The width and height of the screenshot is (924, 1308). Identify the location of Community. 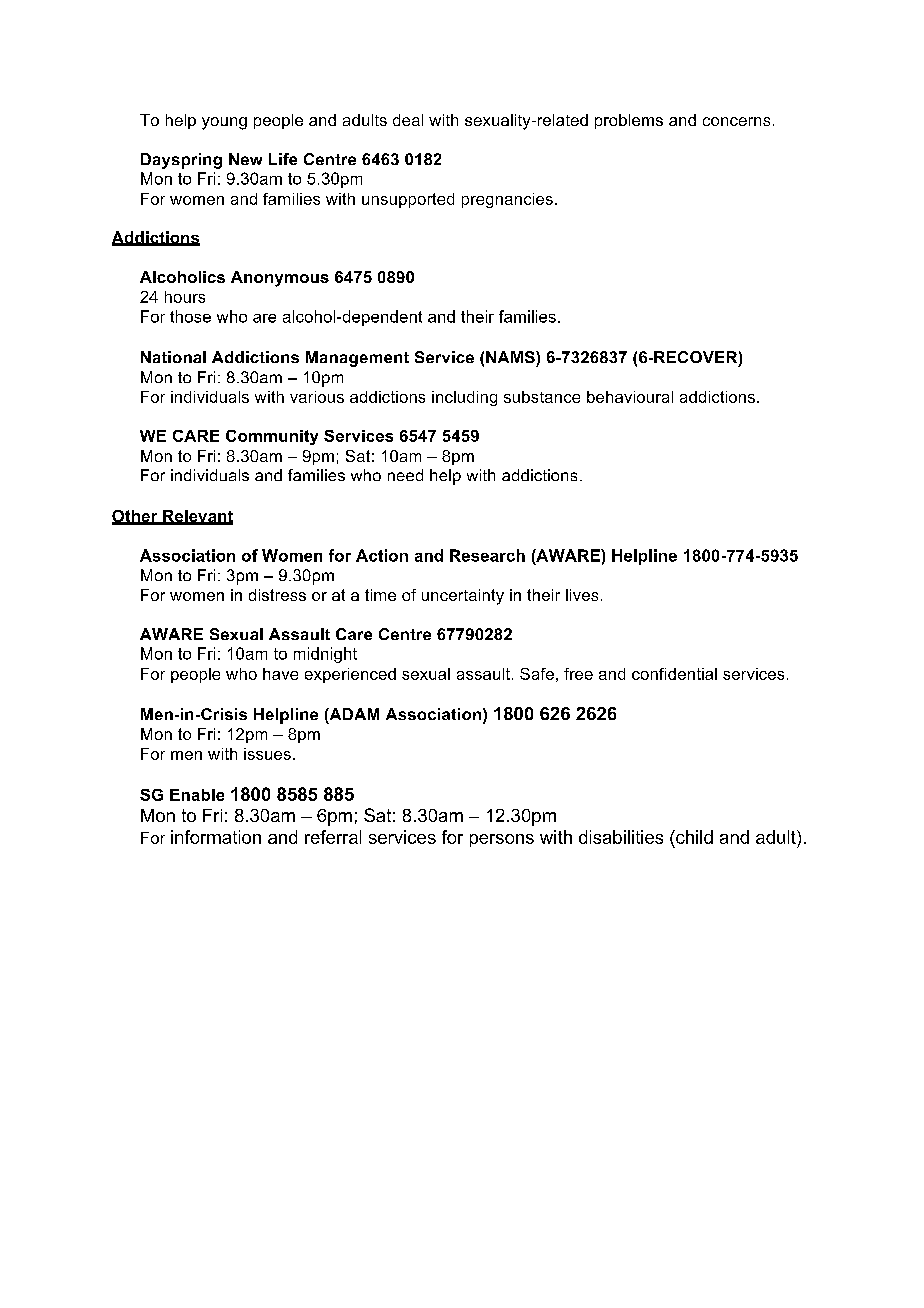
(272, 437).
